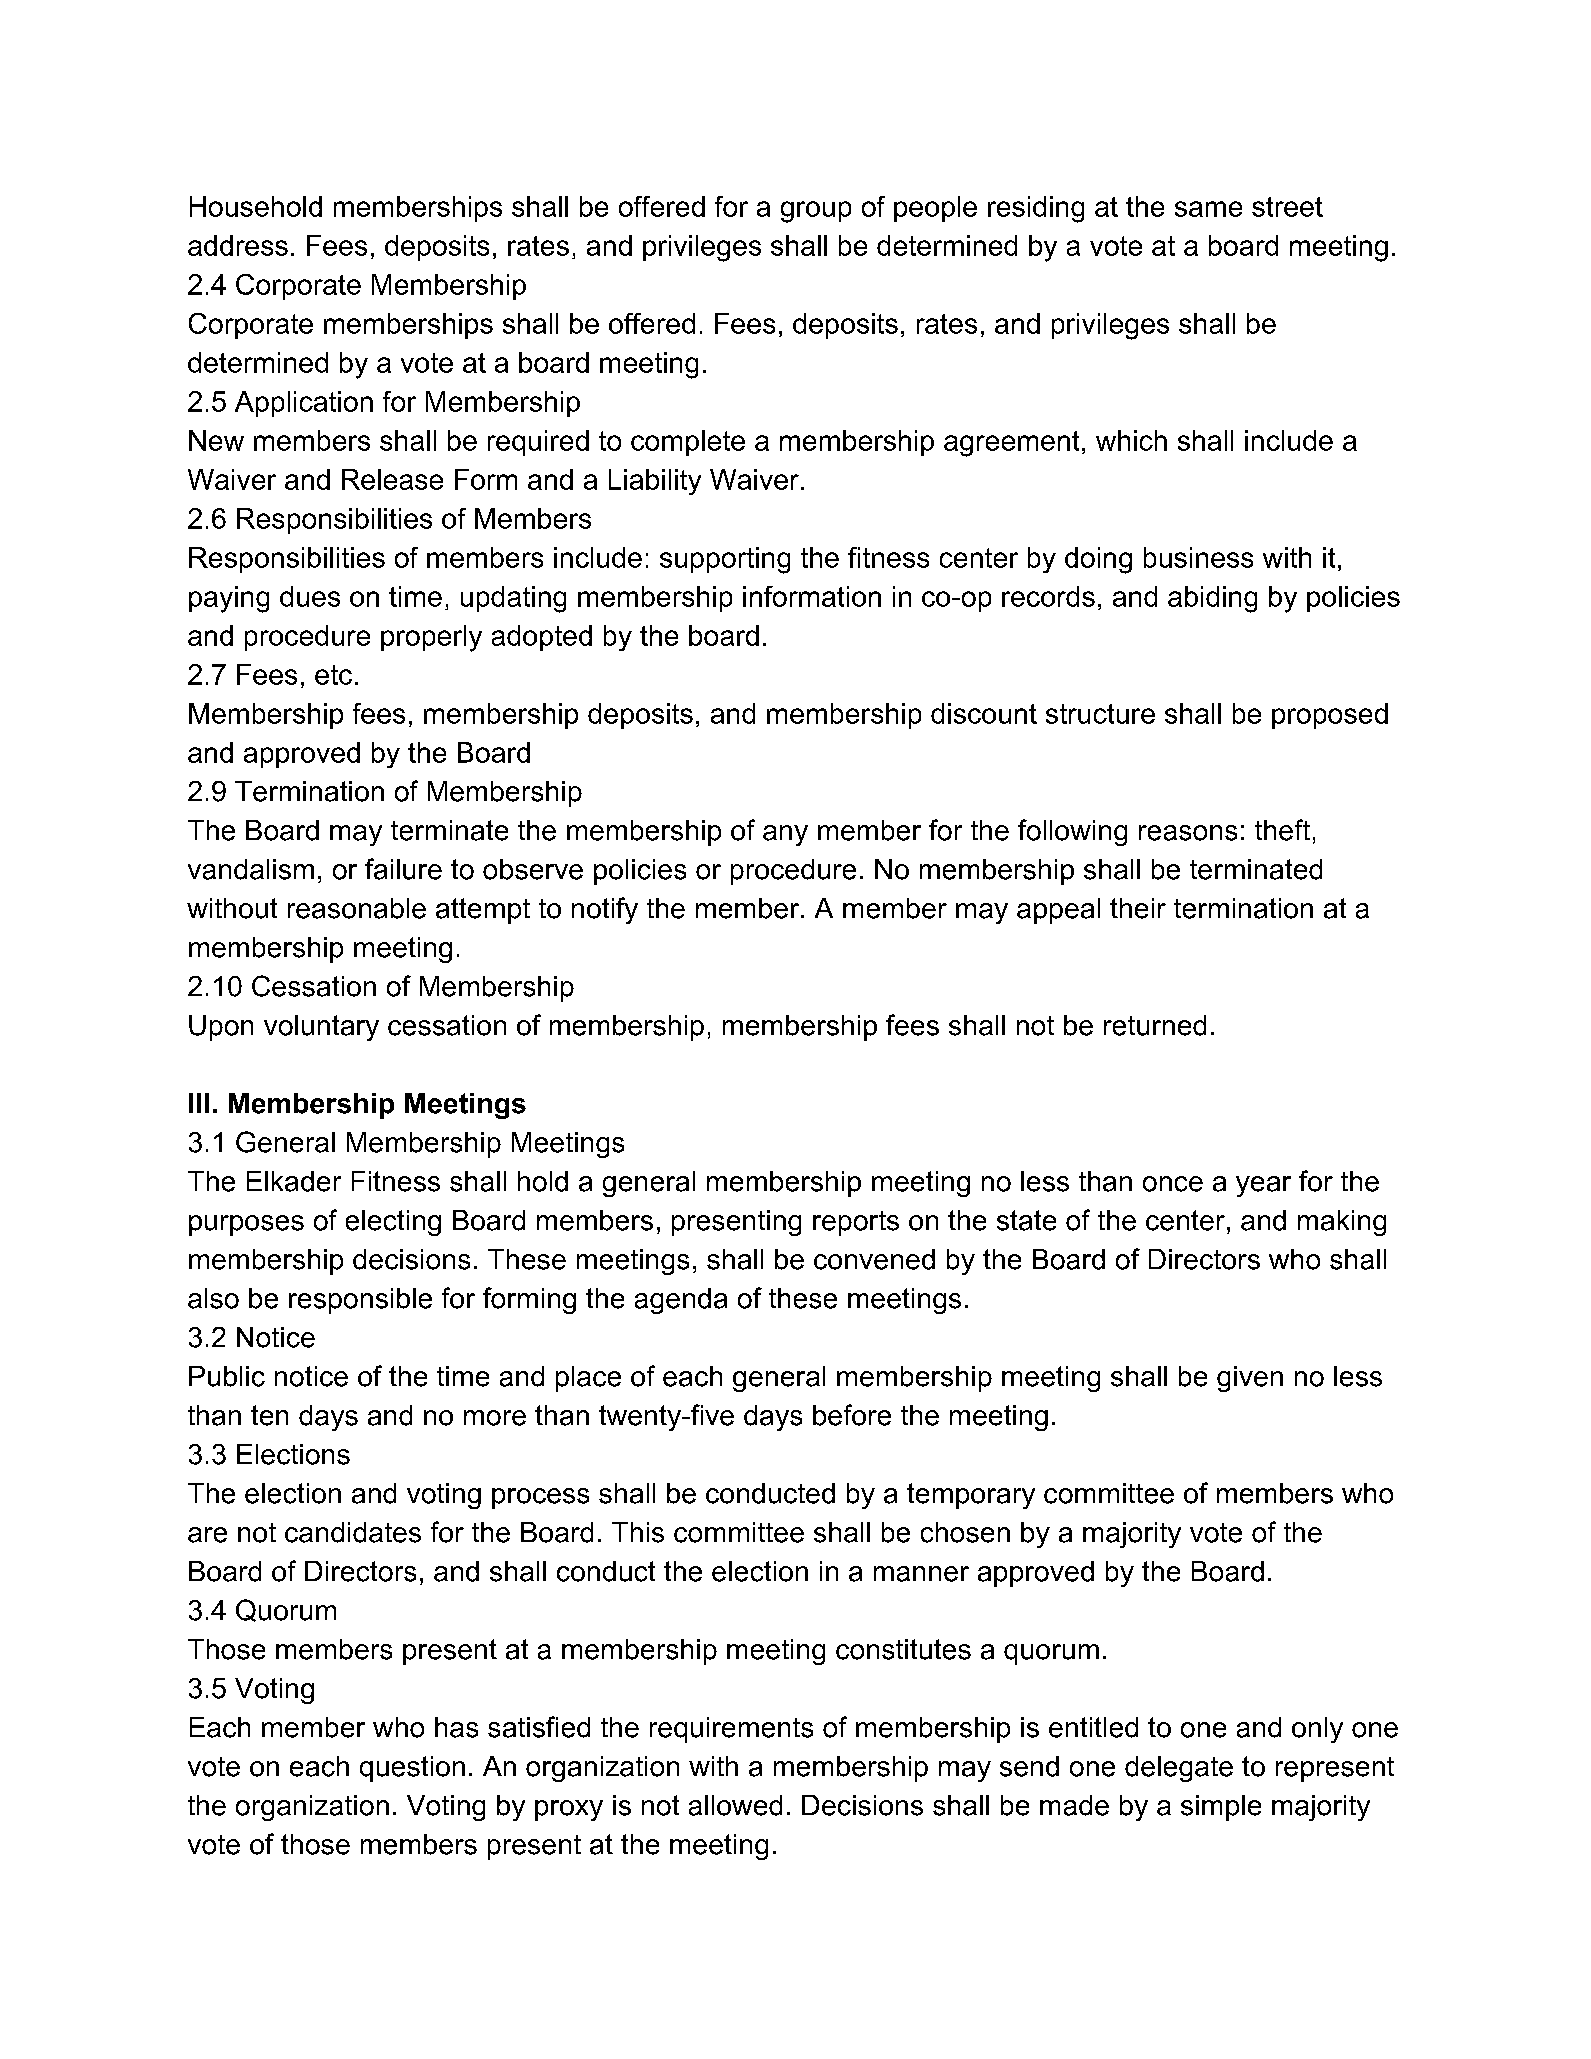 The height and width of the screenshot is (2059, 1591). Describe the element at coordinates (238, 245) in the screenshot. I see `address` at that location.
